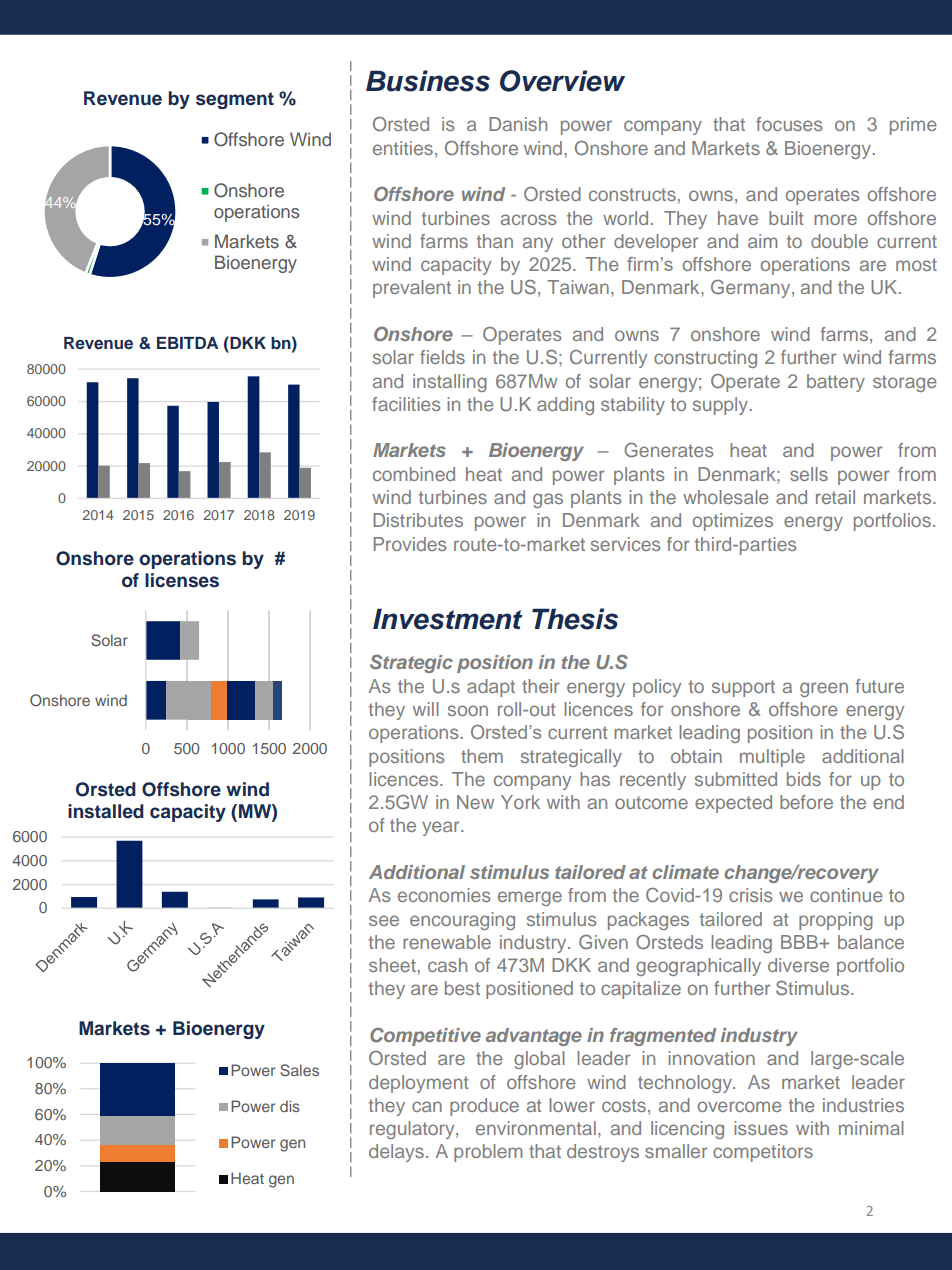 Image resolution: width=952 pixels, height=1270 pixels. What do you see at coordinates (235, 100) in the screenshot?
I see `segment` at bounding box center [235, 100].
